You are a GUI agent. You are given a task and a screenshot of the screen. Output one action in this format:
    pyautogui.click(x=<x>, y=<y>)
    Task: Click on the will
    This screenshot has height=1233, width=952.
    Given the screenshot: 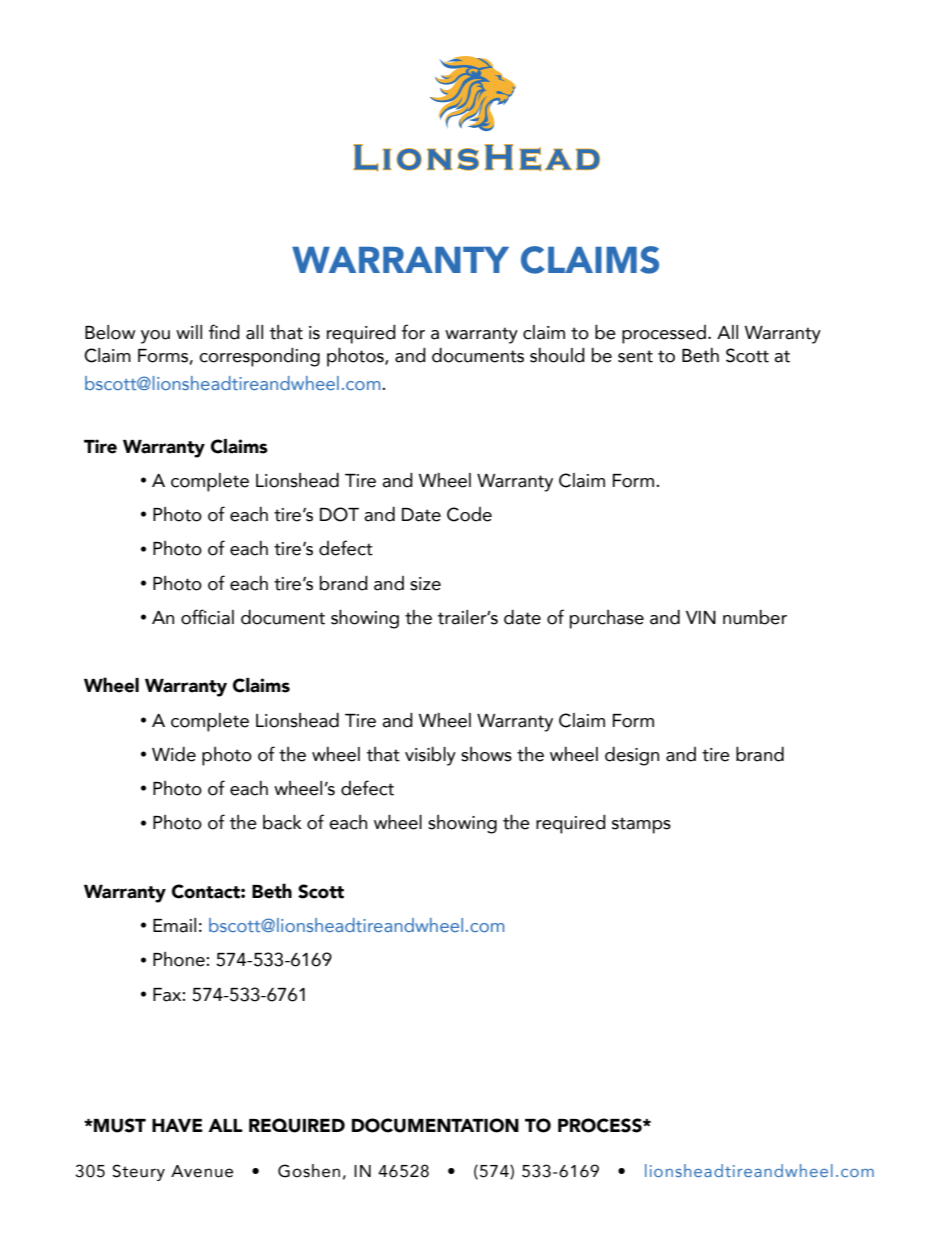 What is the action you would take?
    pyautogui.click(x=189, y=332)
